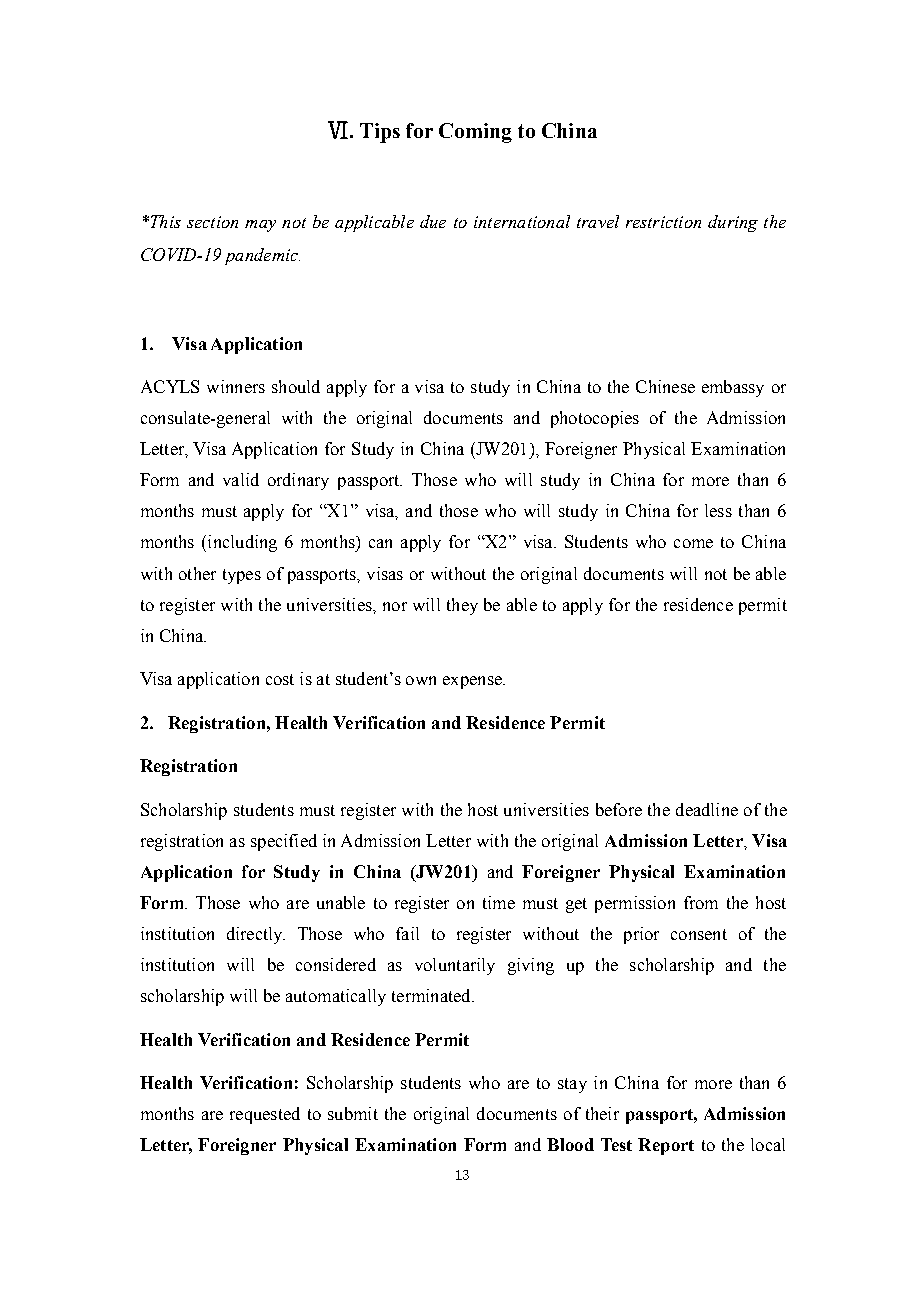 Image resolution: width=924 pixels, height=1308 pixels. Describe the element at coordinates (701, 902) in the page. I see `from` at that location.
